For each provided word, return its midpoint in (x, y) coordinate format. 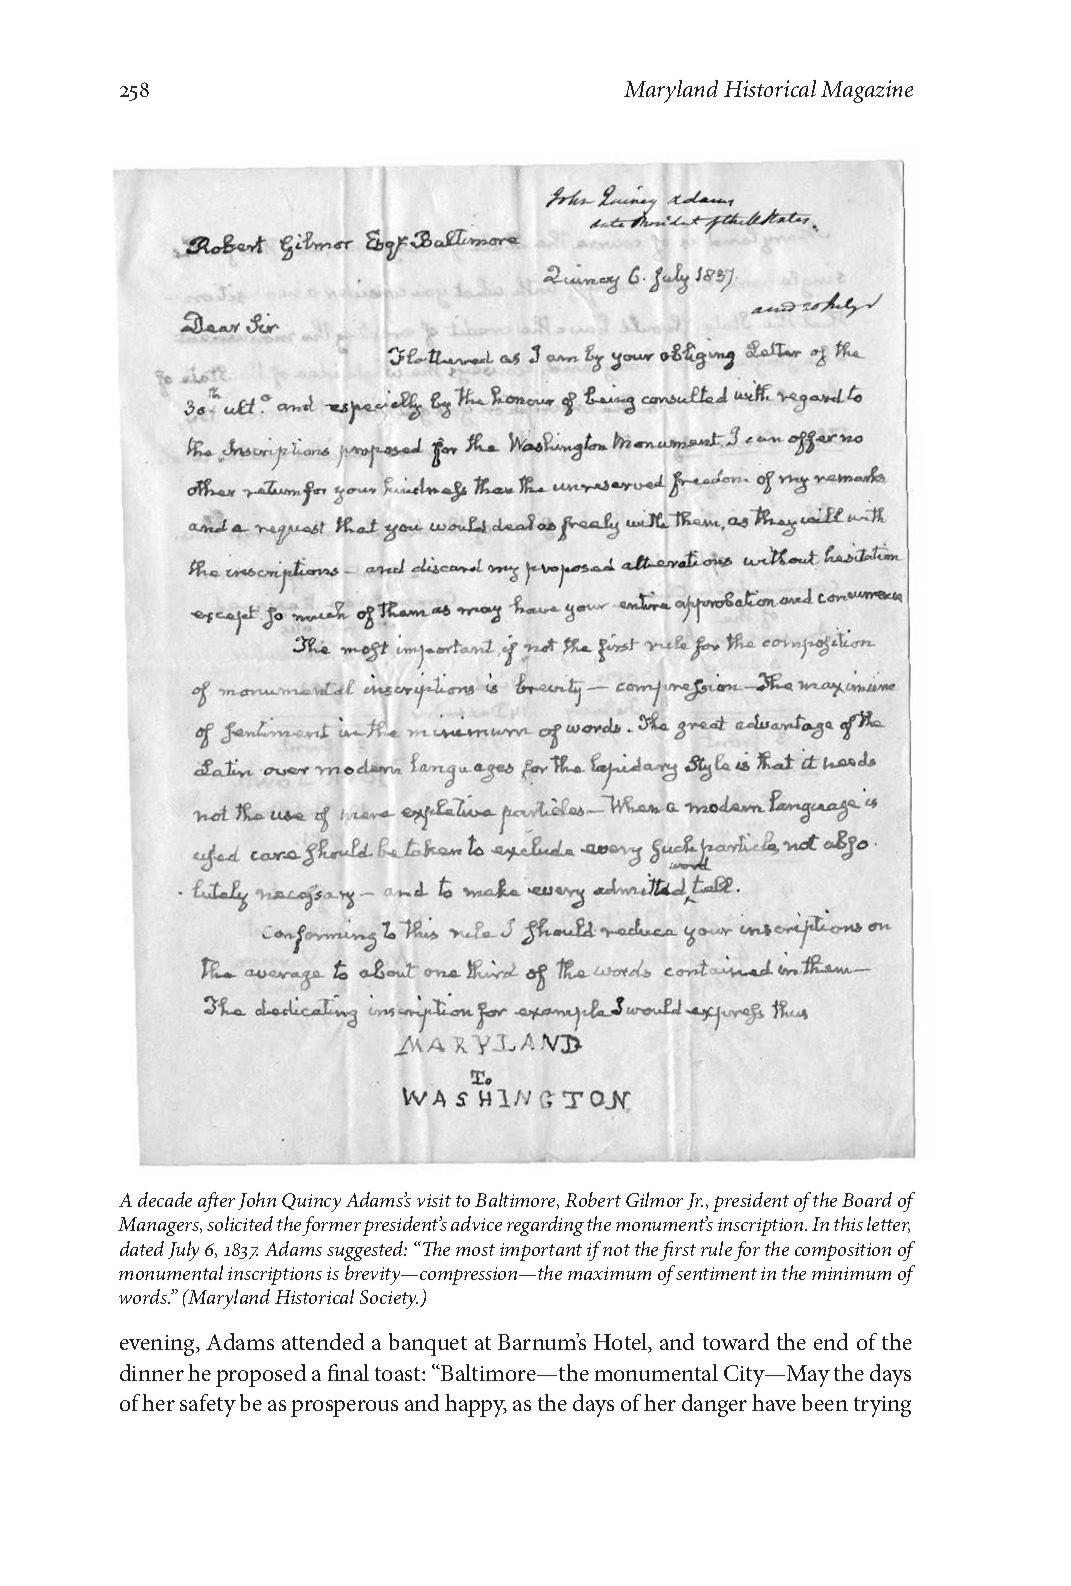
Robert (593, 1199)
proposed (261, 1375)
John (257, 1201)
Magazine (867, 91)
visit (434, 1200)
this (848, 1223)
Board (867, 1199)
